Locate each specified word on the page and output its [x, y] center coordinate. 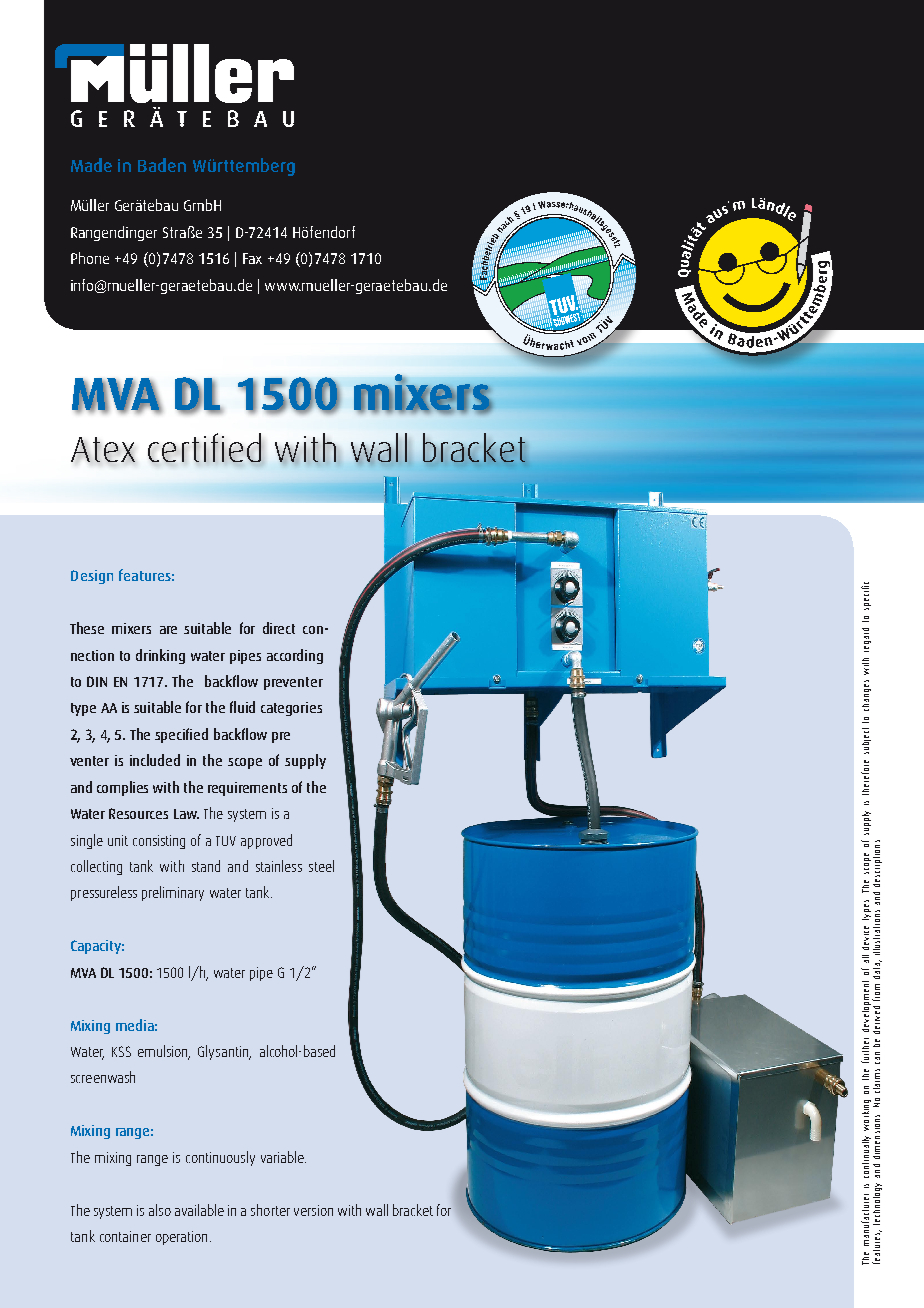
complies [122, 788]
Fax [252, 258]
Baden [162, 165]
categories [291, 709]
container [125, 1236]
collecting [96, 867]
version [313, 1210]
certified [205, 449]
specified [181, 735]
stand [206, 866]
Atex [103, 449]
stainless [279, 866]
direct [279, 628]
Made [91, 165]
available [199, 1210]
